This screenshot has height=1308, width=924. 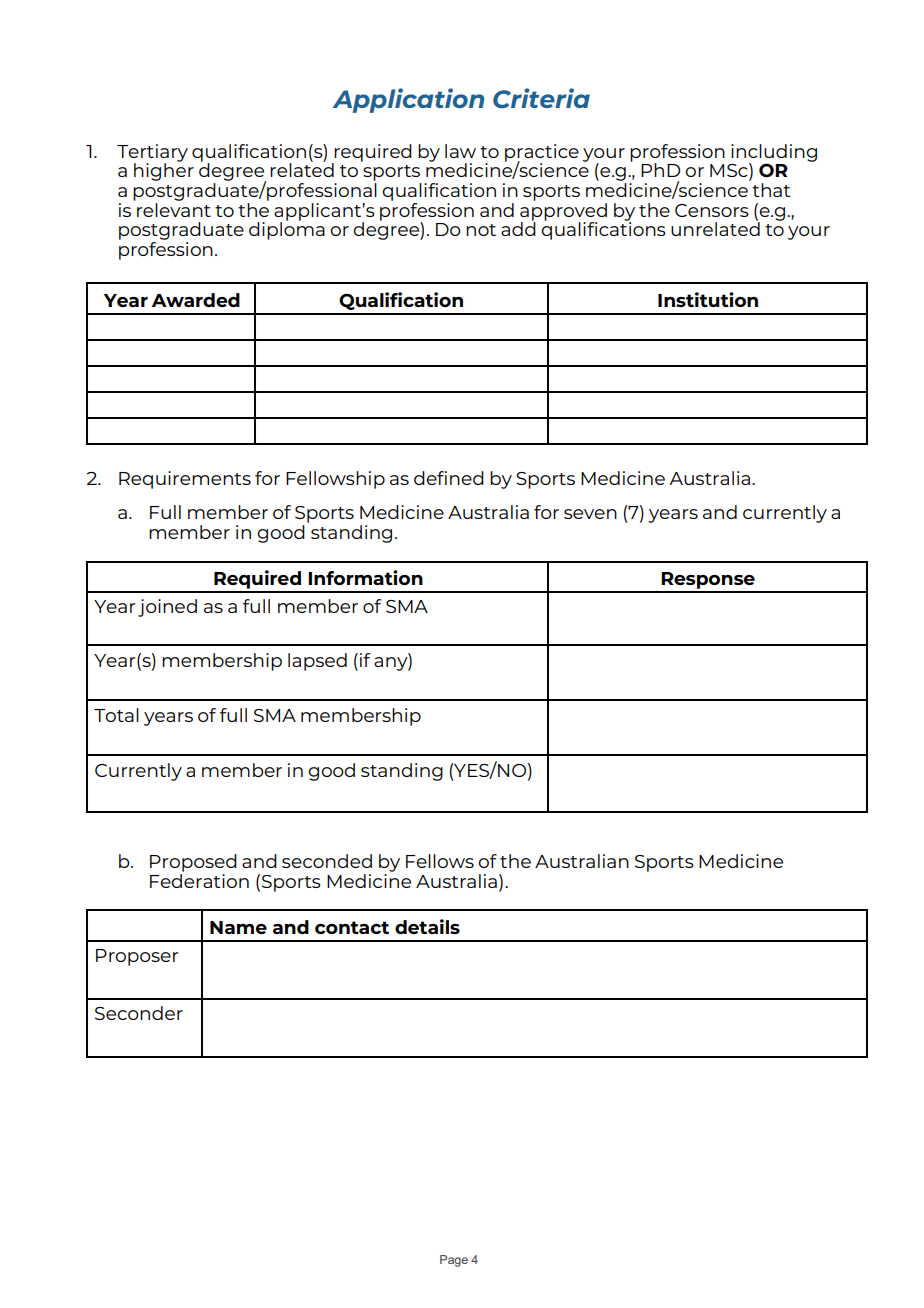 I want to click on joined, so click(x=167, y=608).
